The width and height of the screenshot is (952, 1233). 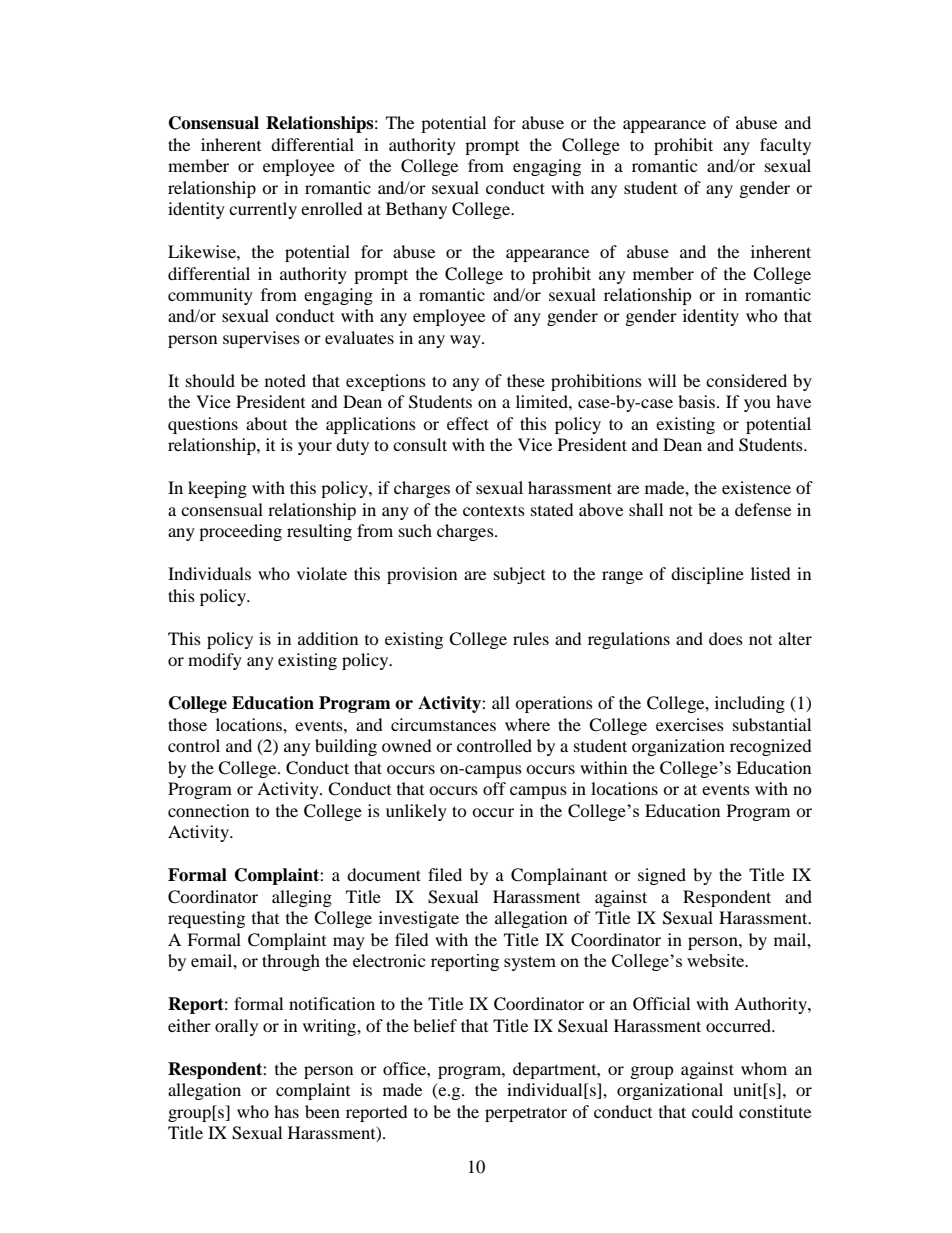 What do you see at coordinates (712, 1111) in the screenshot?
I see `could` at bounding box center [712, 1111].
